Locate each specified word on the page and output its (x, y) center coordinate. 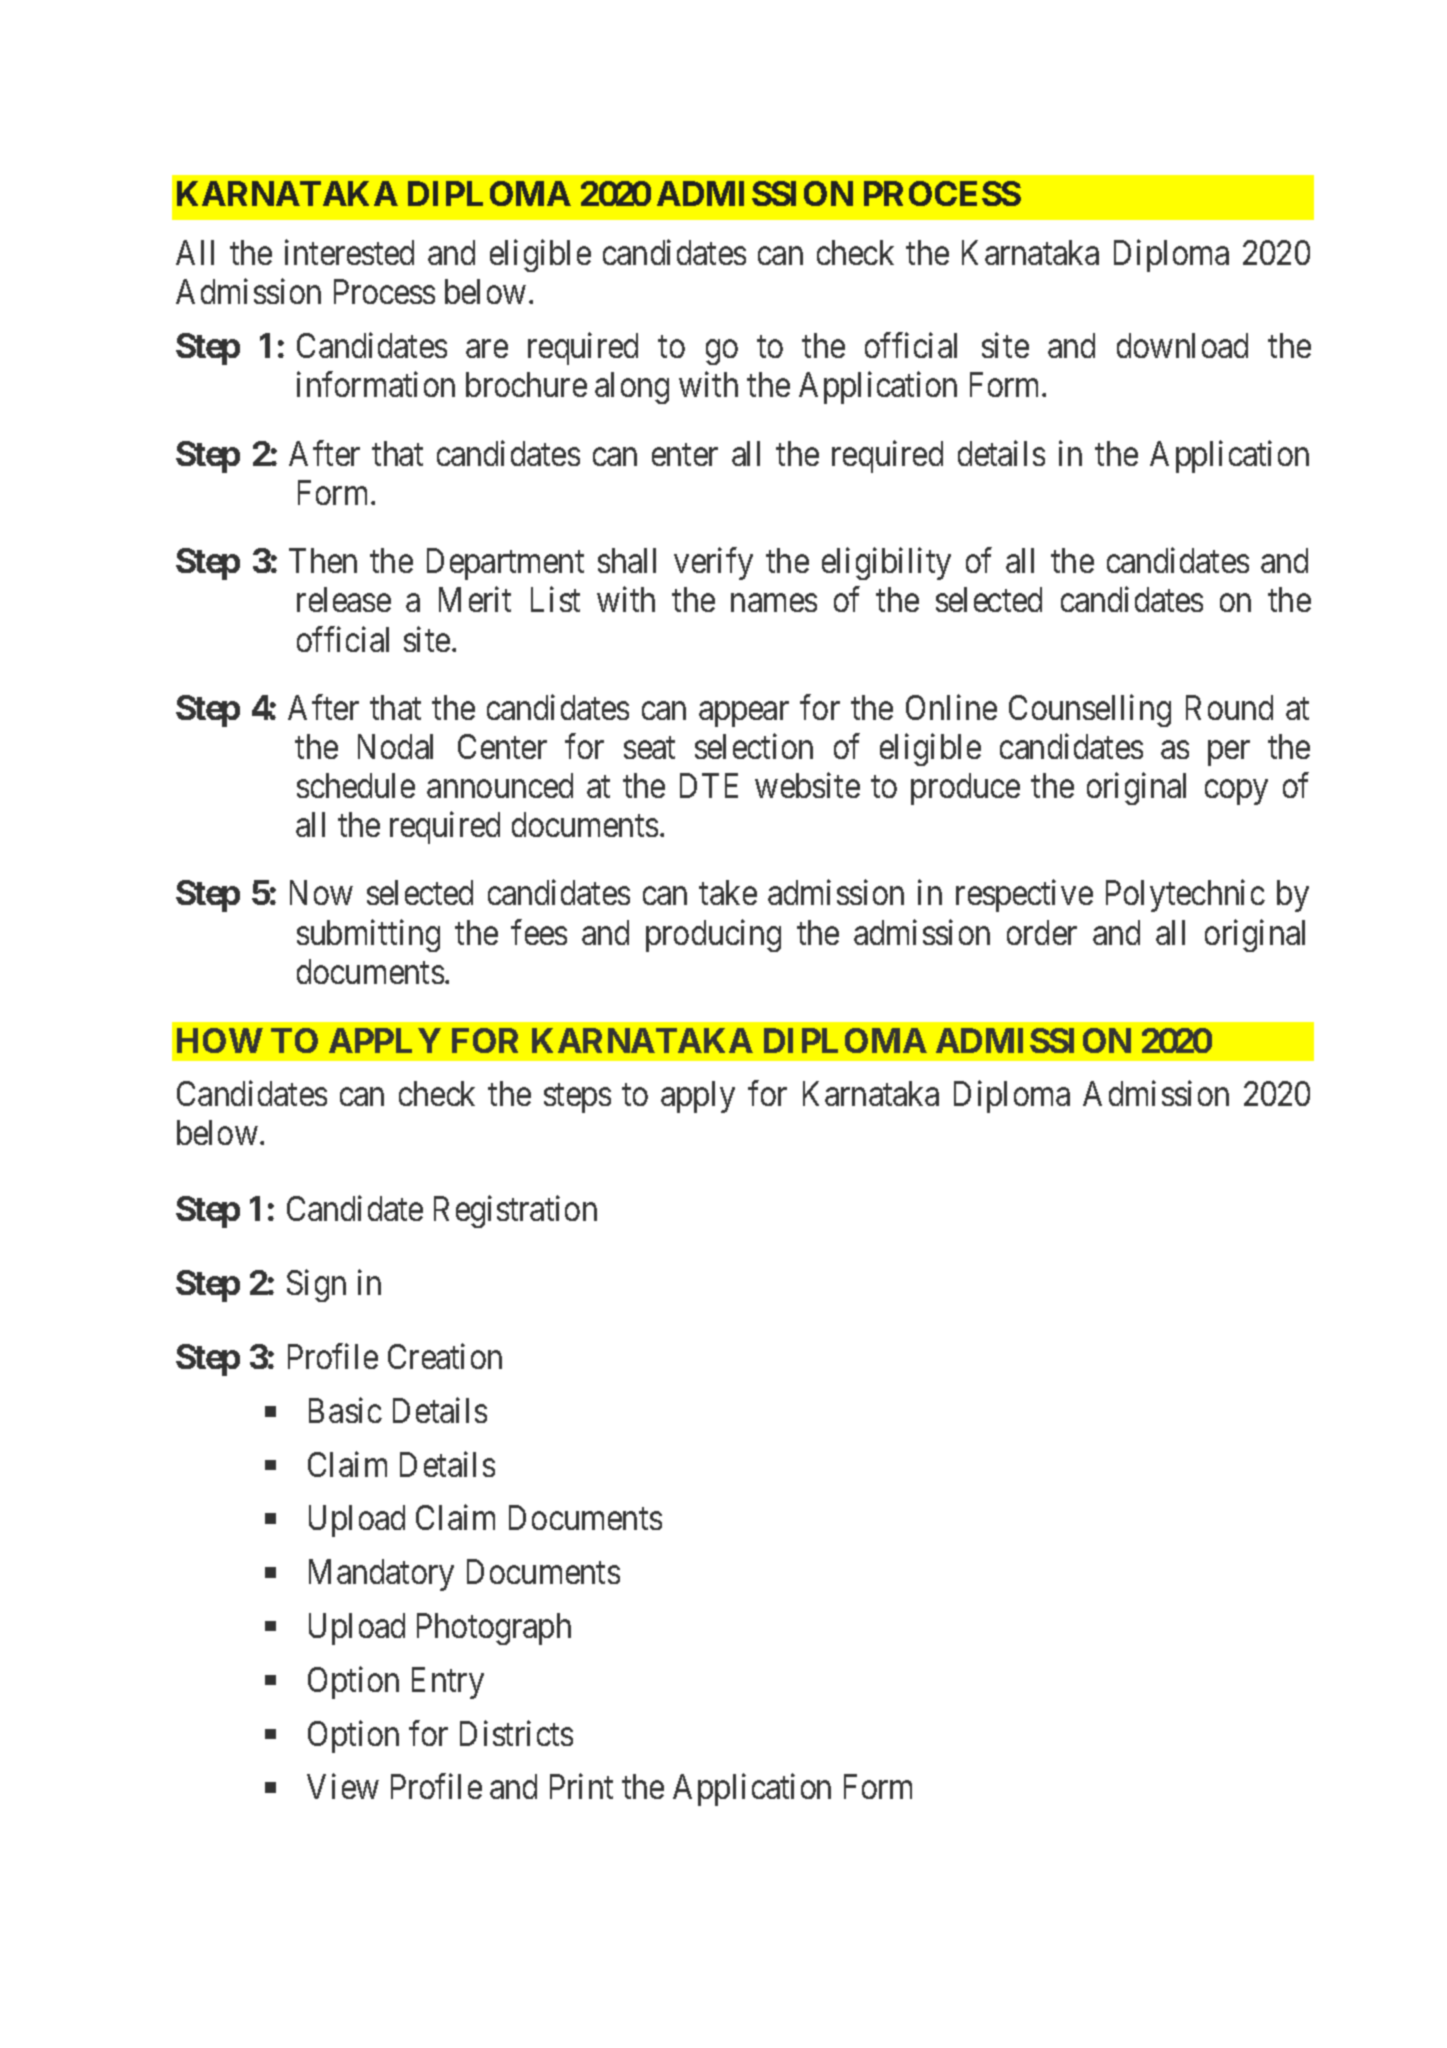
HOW (220, 1040)
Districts (516, 1733)
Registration (515, 1211)
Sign (316, 1286)
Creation (445, 1356)
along (632, 388)
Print (581, 1786)
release (344, 599)
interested (349, 252)
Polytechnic (1185, 896)
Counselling (1090, 711)
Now (321, 893)
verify (713, 564)
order (1042, 932)
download (1182, 345)
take (728, 892)
